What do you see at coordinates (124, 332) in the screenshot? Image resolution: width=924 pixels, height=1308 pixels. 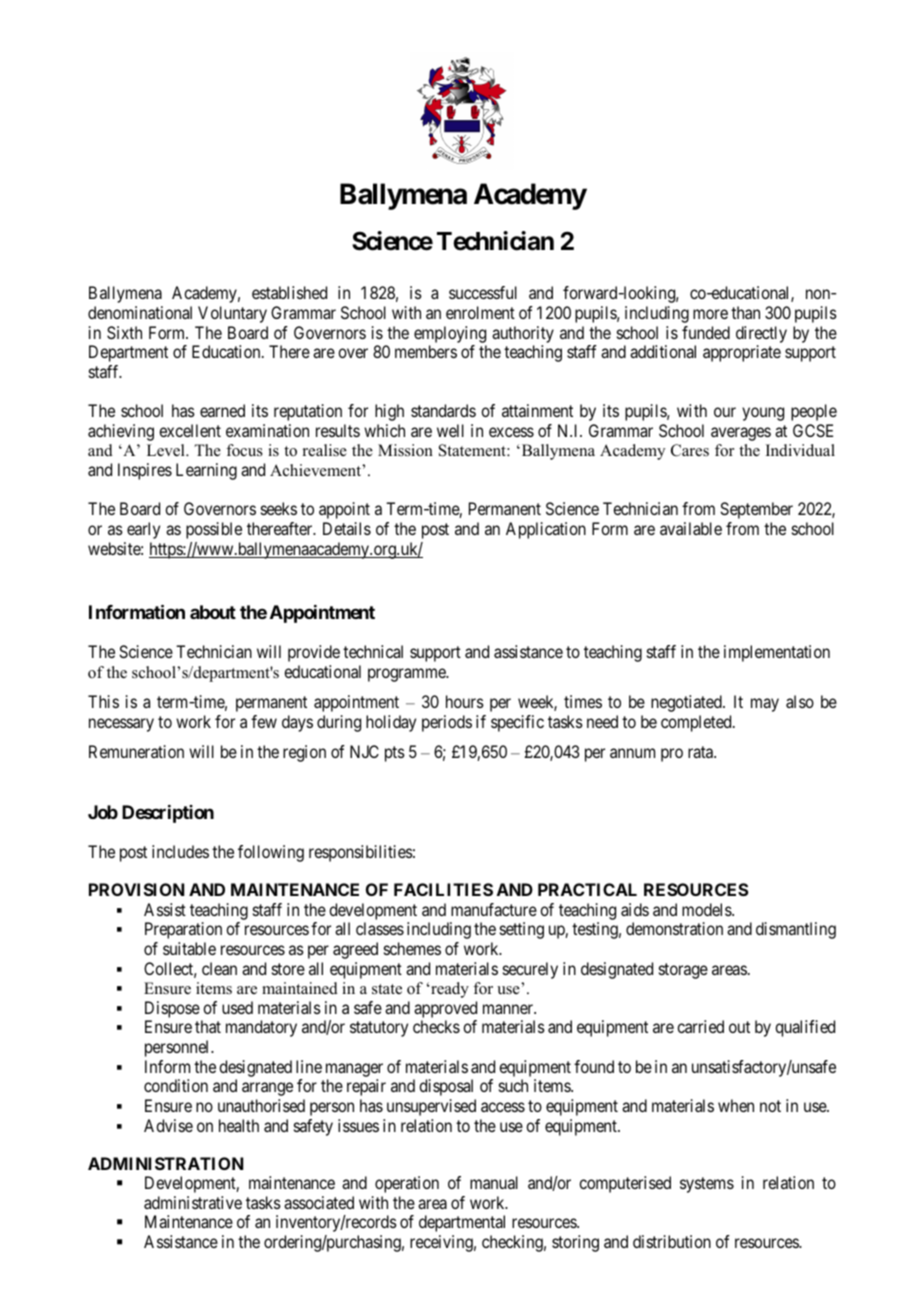 I see `Sixth` at bounding box center [124, 332].
